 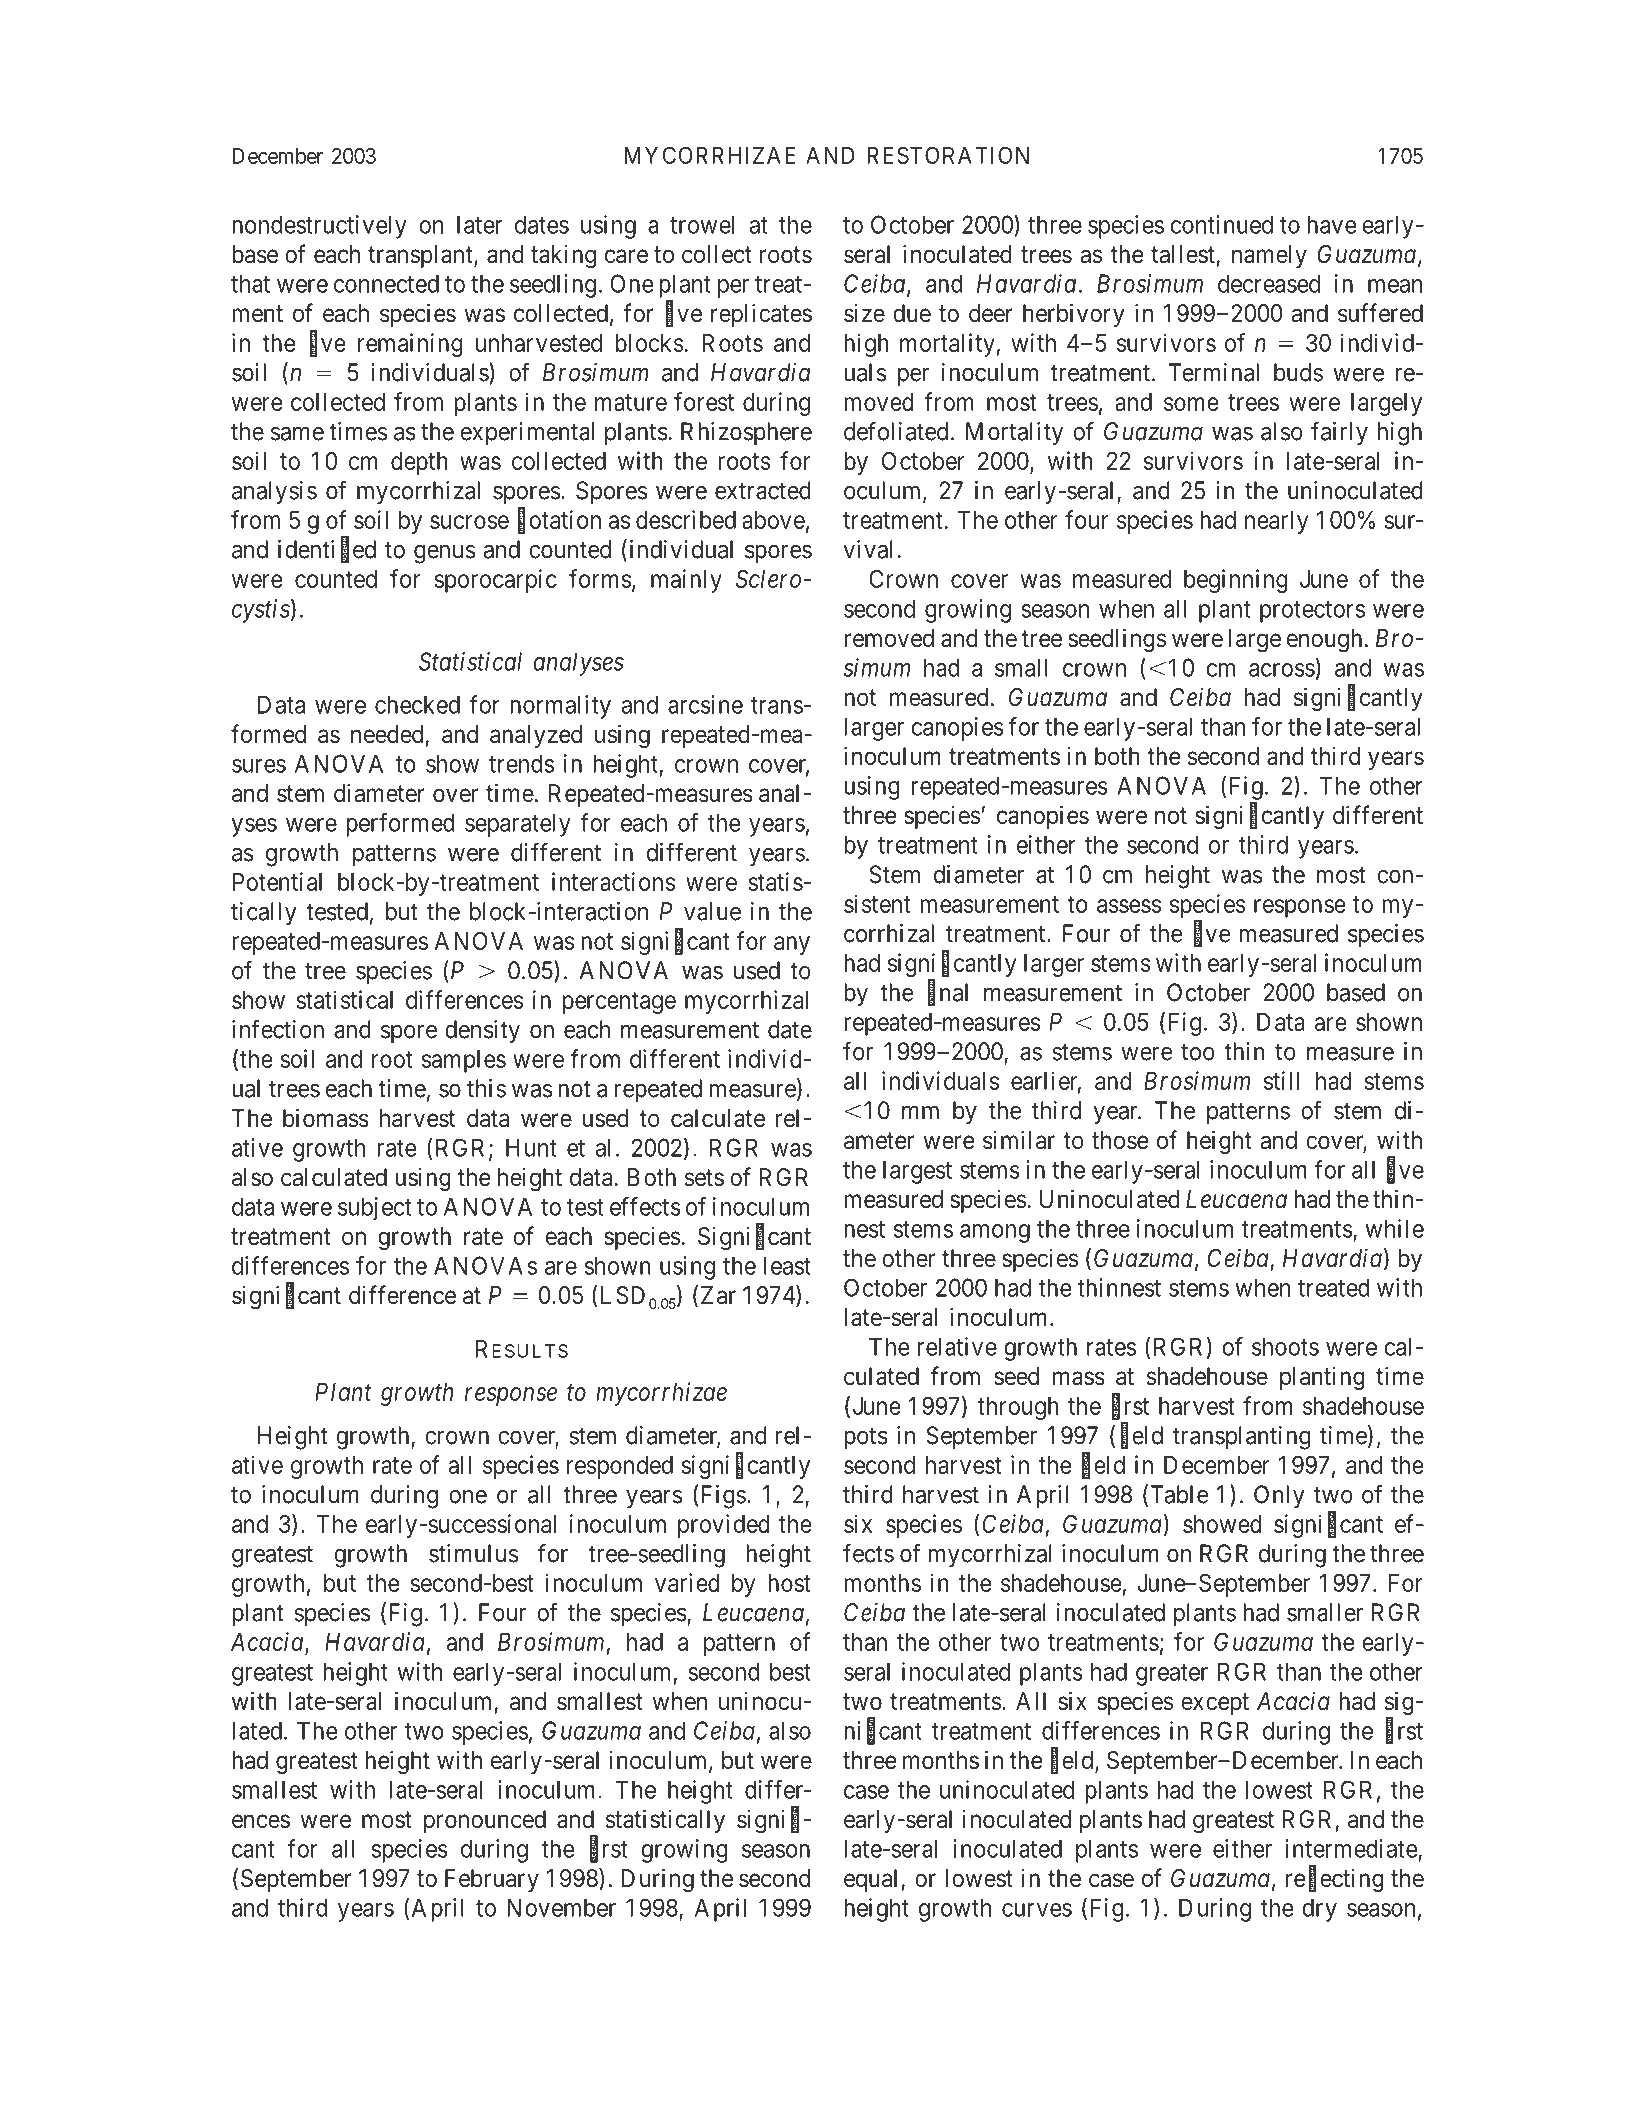 What do you see at coordinates (386, 284) in the page?
I see `connected` at bounding box center [386, 284].
